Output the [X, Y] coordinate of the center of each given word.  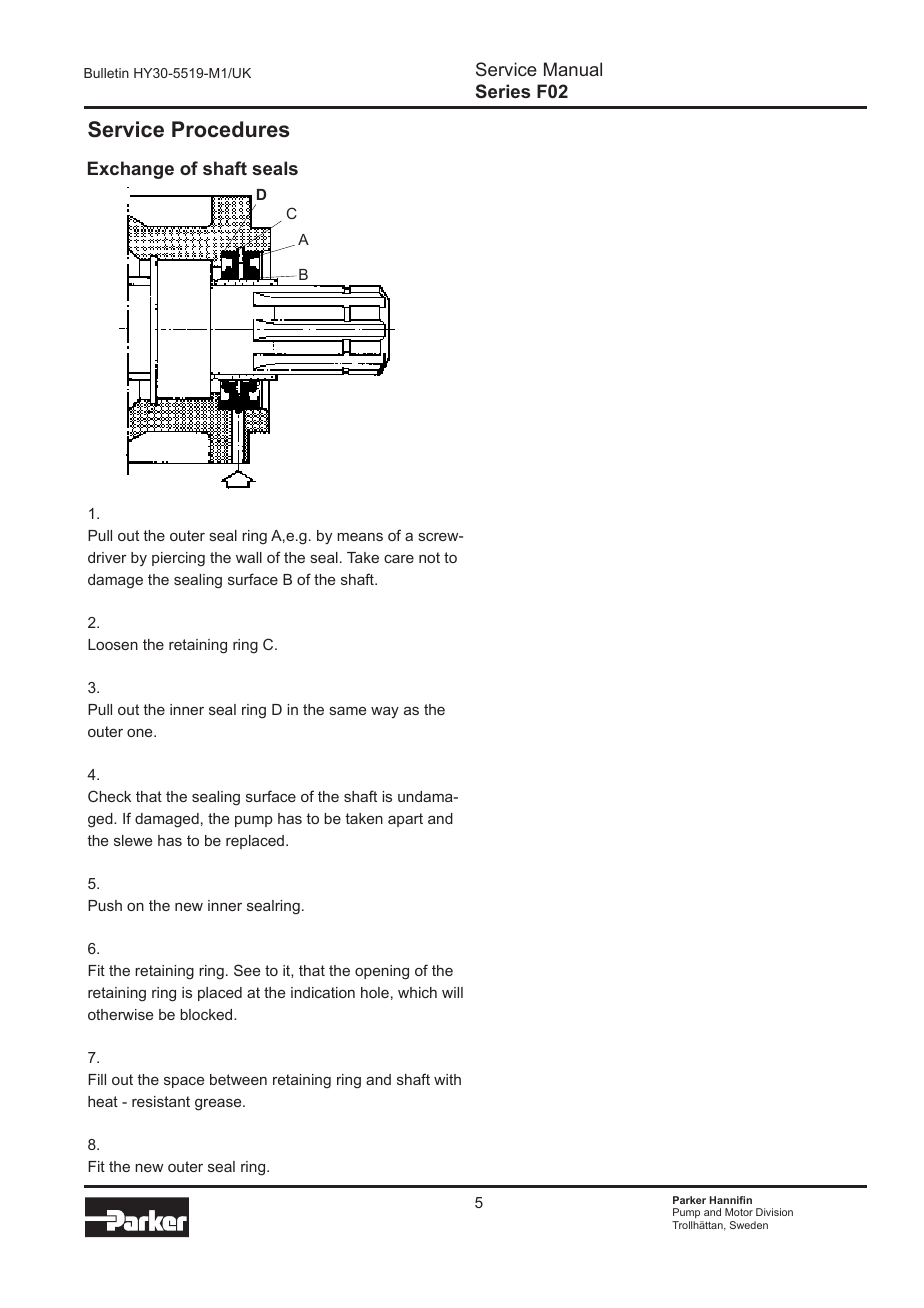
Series [503, 91]
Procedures [231, 129]
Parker [689, 1200]
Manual [573, 69]
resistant [161, 1101]
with [447, 1079]
